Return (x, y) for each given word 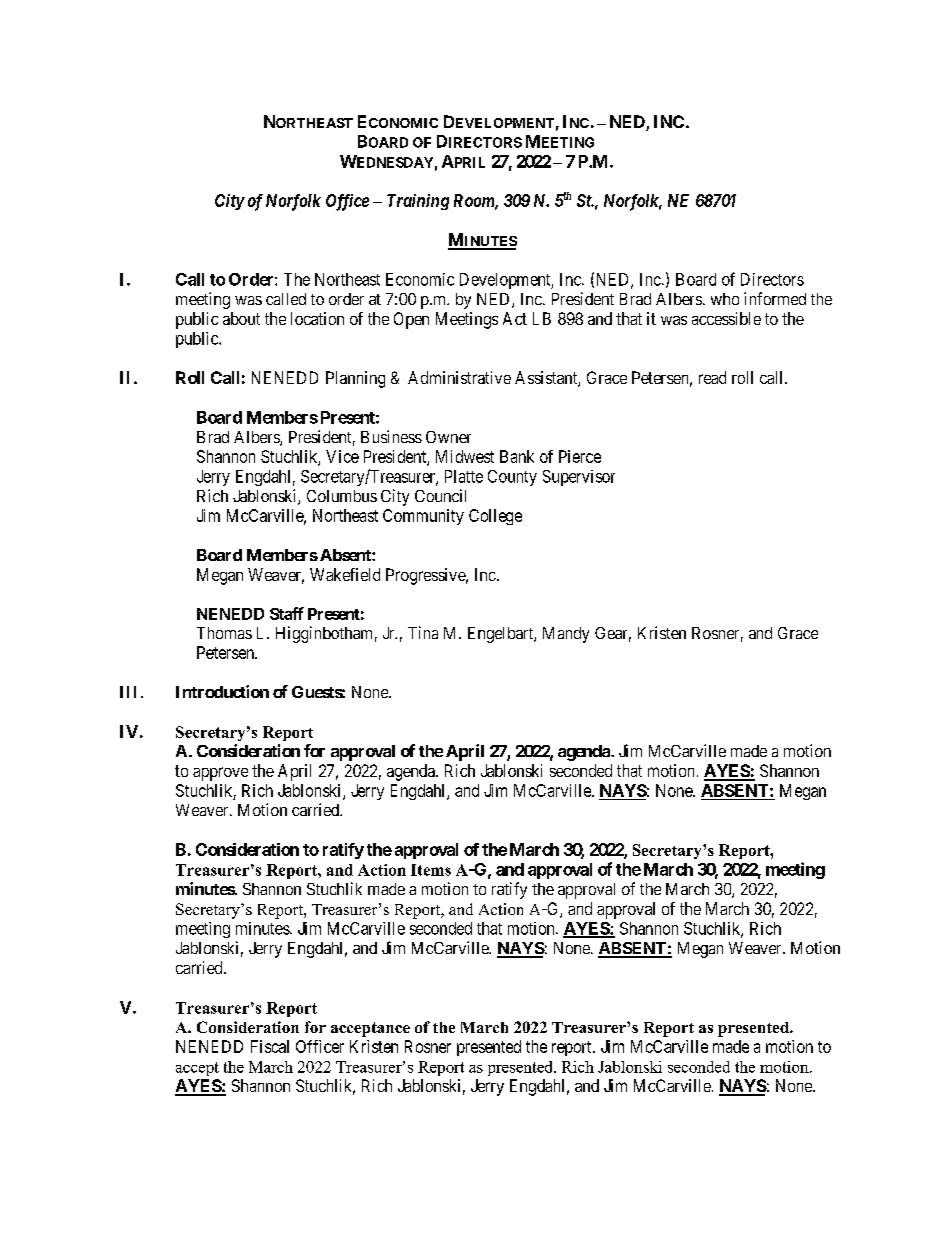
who (725, 299)
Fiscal (270, 1046)
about (241, 318)
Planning (355, 379)
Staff (287, 613)
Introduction (222, 691)
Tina (423, 632)
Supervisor (579, 478)
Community (423, 517)
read (712, 377)
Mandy (566, 635)
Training (418, 202)
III (128, 692)
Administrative (459, 377)
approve (220, 774)
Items (431, 870)
